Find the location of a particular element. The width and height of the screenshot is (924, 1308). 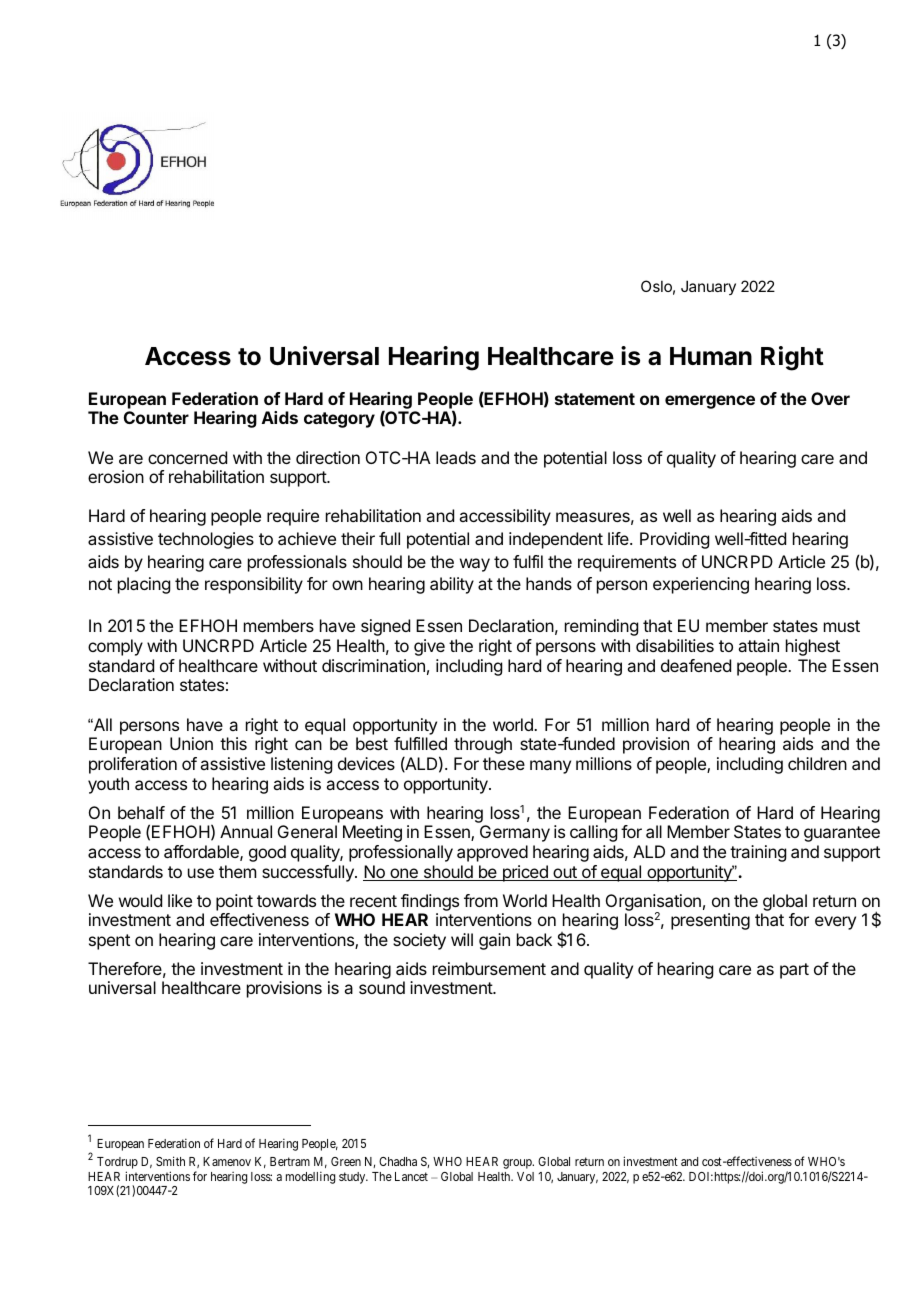

these is located at coordinates (504, 763).
